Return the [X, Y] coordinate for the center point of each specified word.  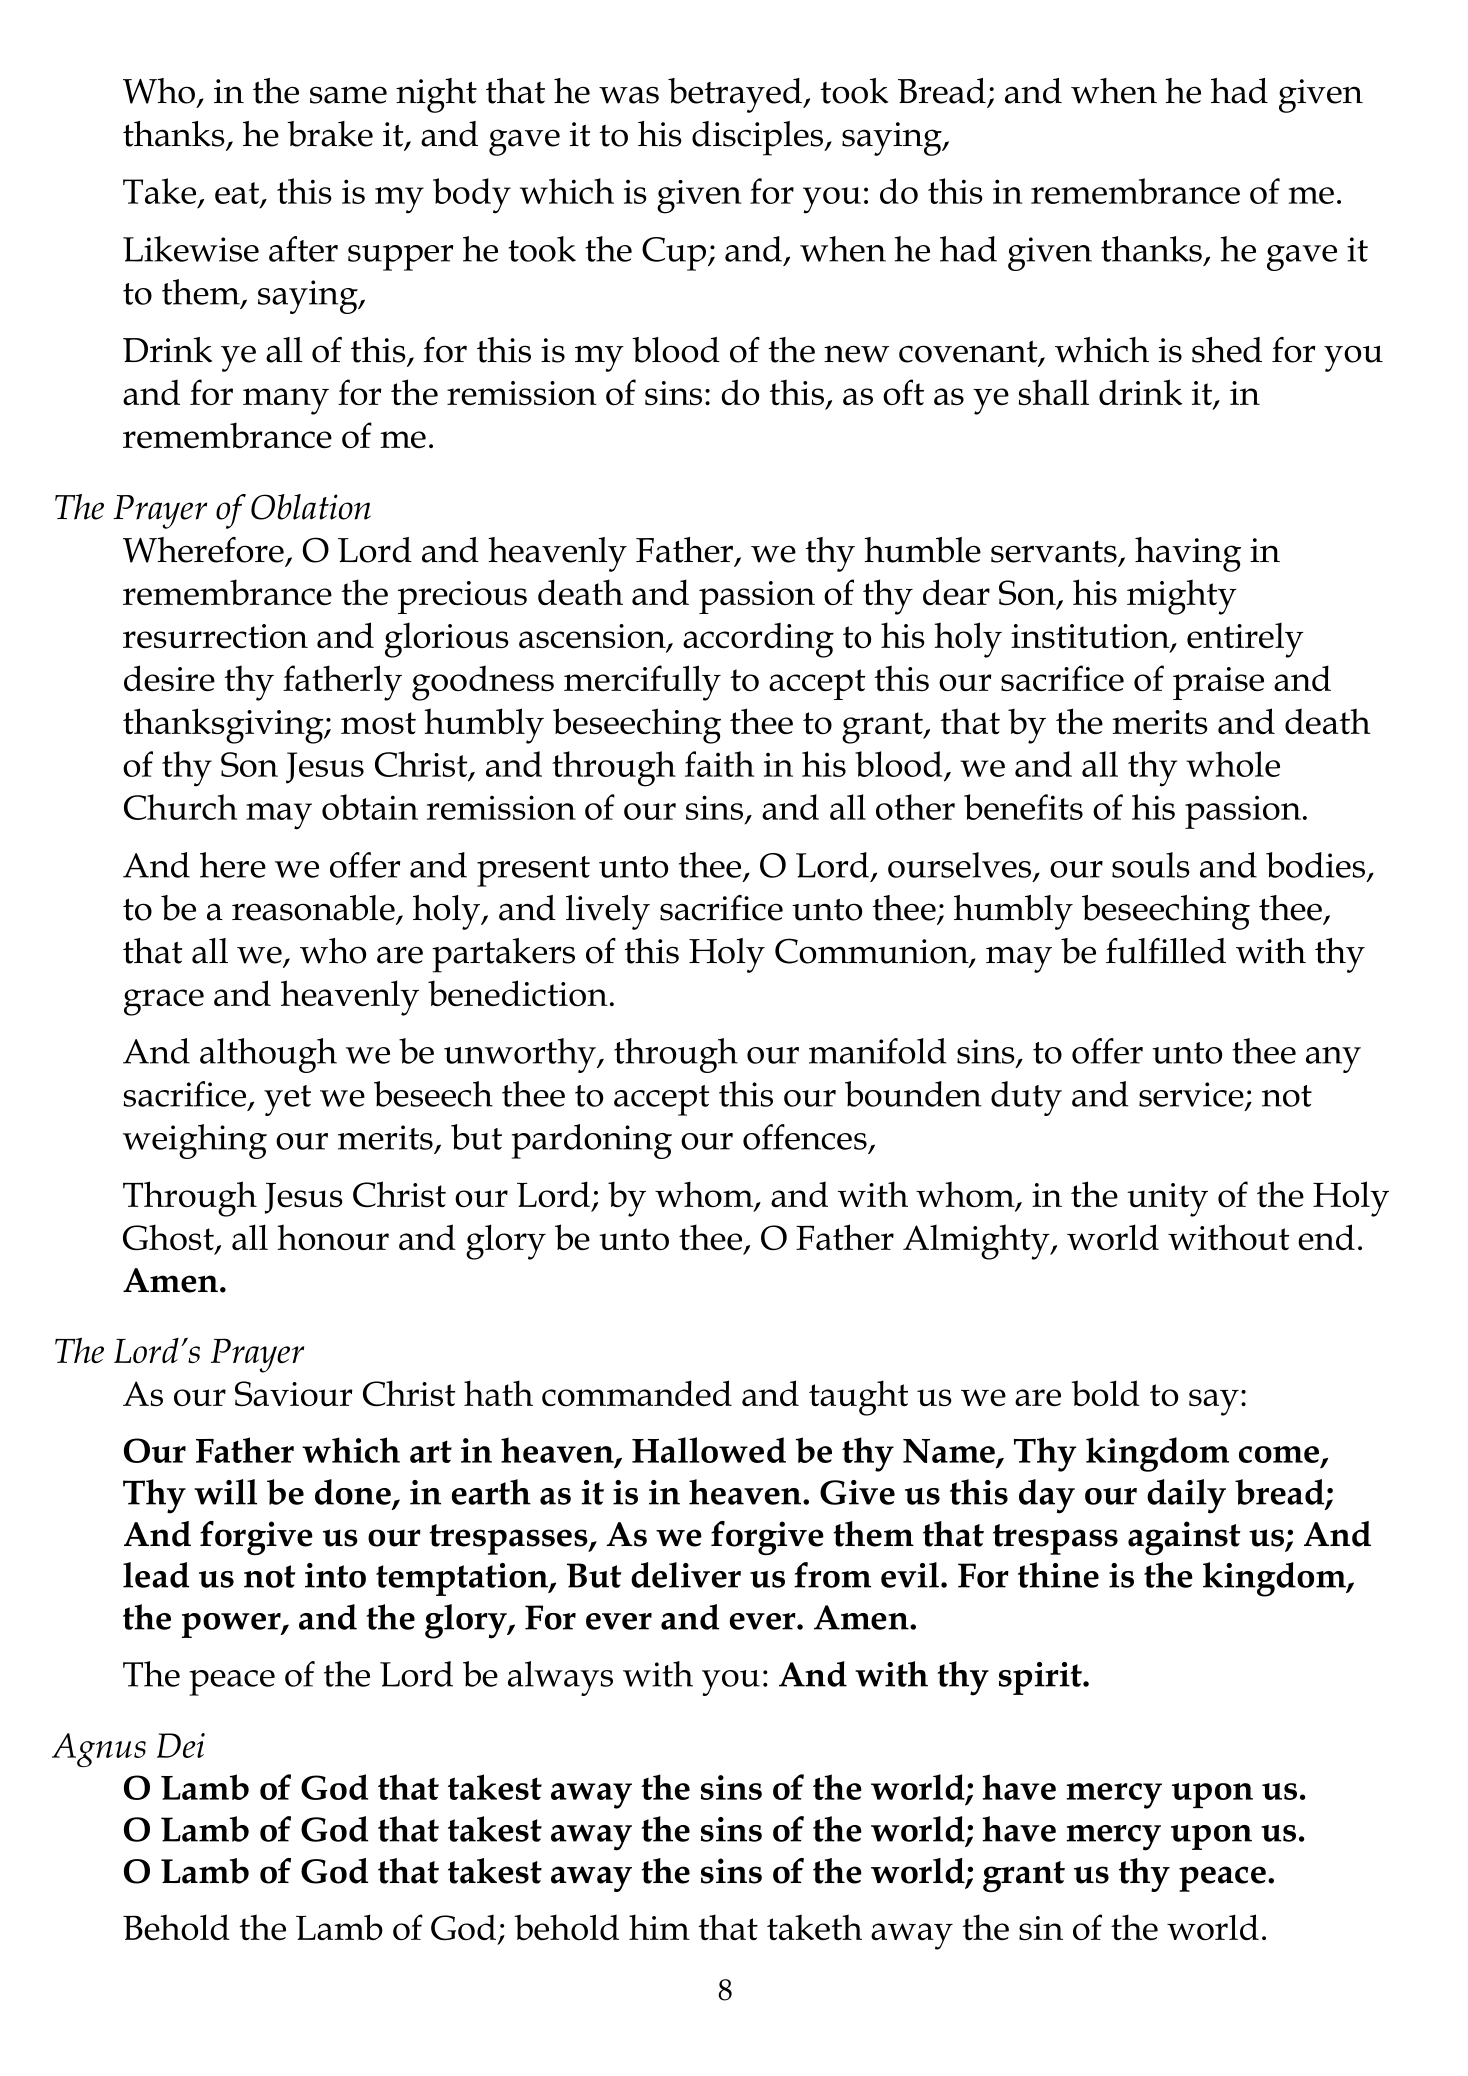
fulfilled [1166, 951]
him [659, 1927]
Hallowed [709, 1450]
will [225, 1492]
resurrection [215, 636]
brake [330, 134]
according [758, 640]
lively [608, 912]
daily [1186, 1496]
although [268, 1055]
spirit [1041, 1678]
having [1188, 554]
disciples [759, 138]
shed [1227, 350]
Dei [181, 1745]
